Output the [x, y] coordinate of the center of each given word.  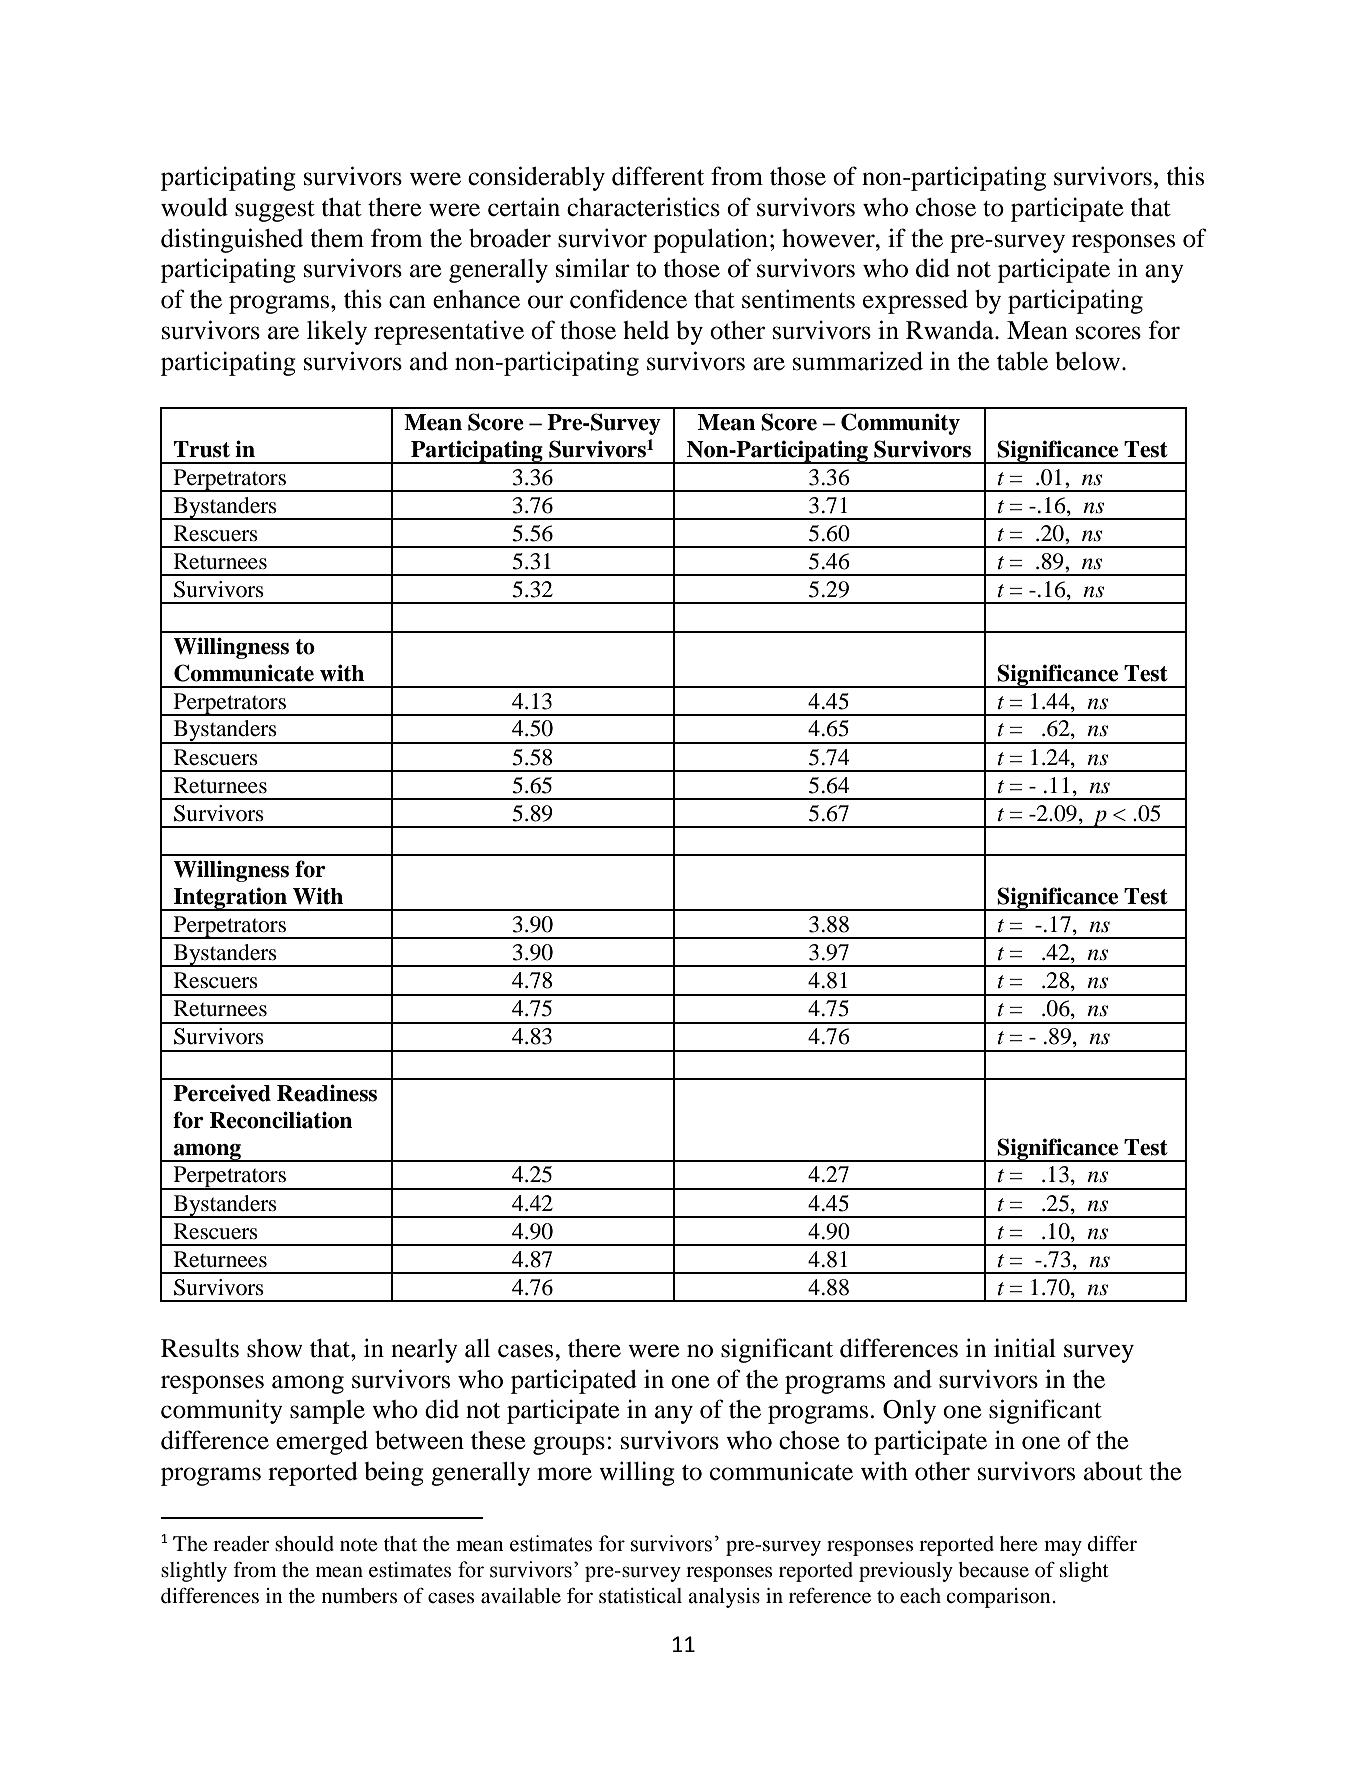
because [993, 1570]
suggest [275, 211]
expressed [915, 302]
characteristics [643, 207]
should [304, 1544]
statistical [640, 1595]
